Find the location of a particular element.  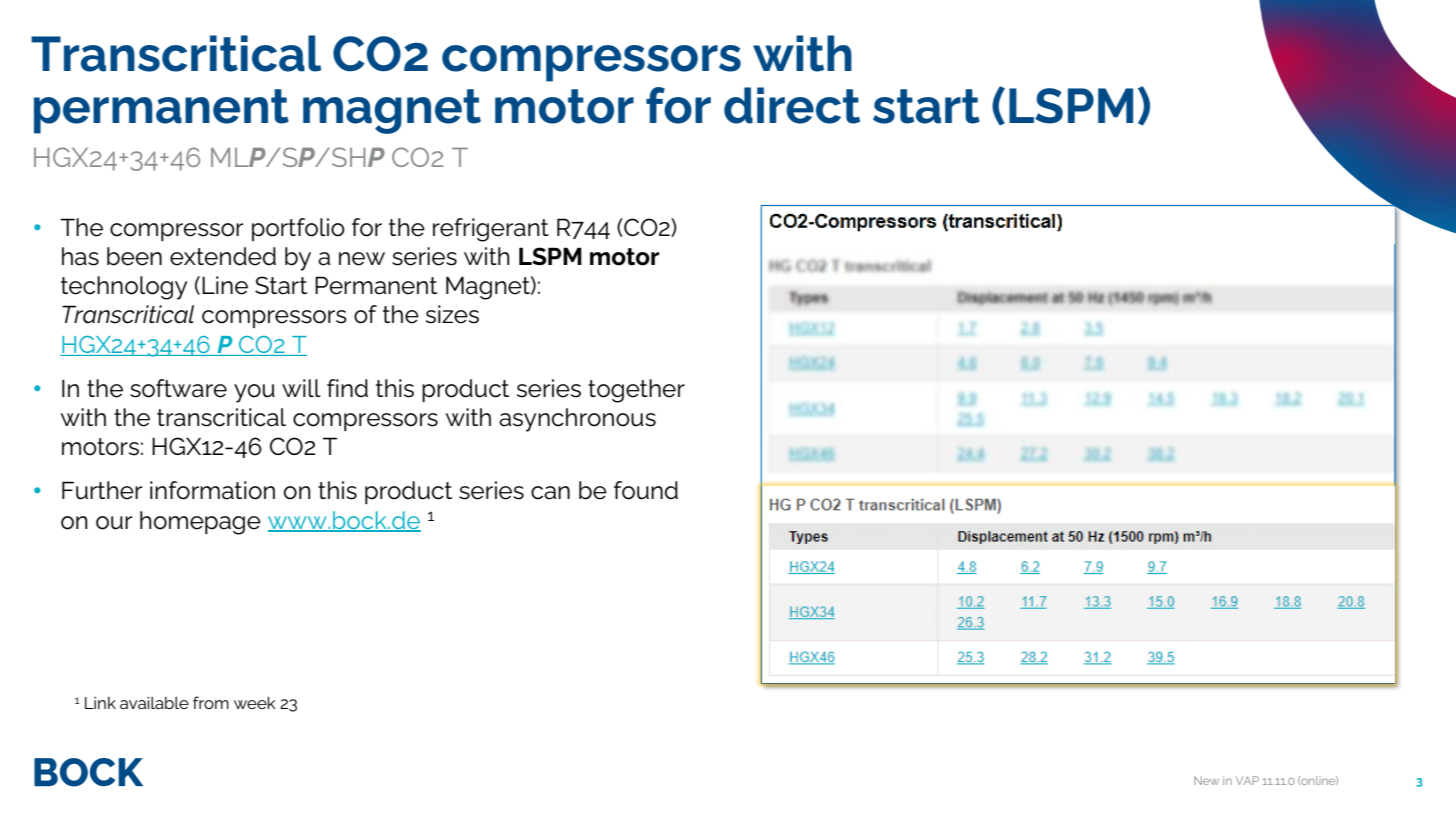

refrigerant is located at coordinates (491, 230).
